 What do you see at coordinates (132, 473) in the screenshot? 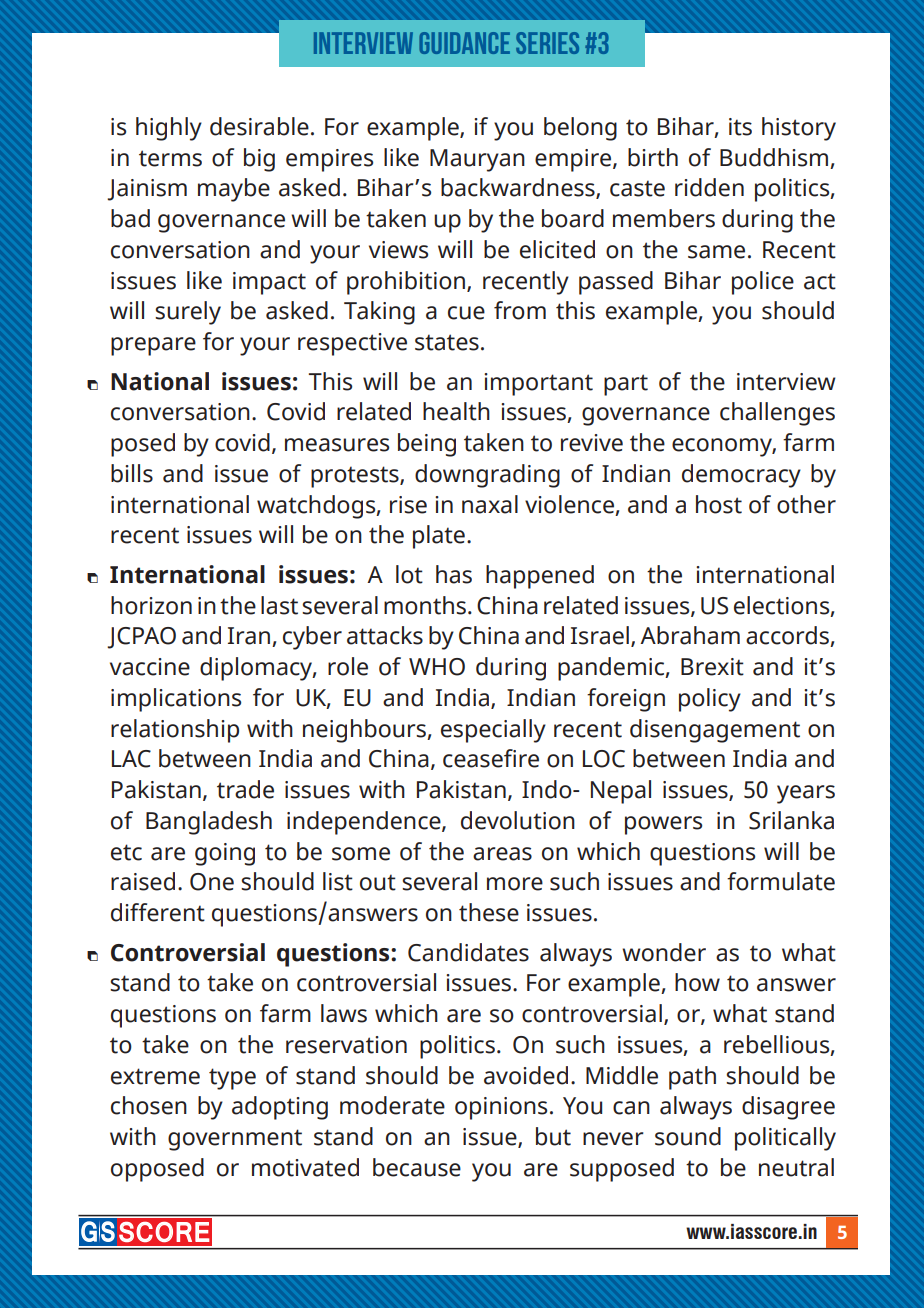
I see `bills` at bounding box center [132, 473].
